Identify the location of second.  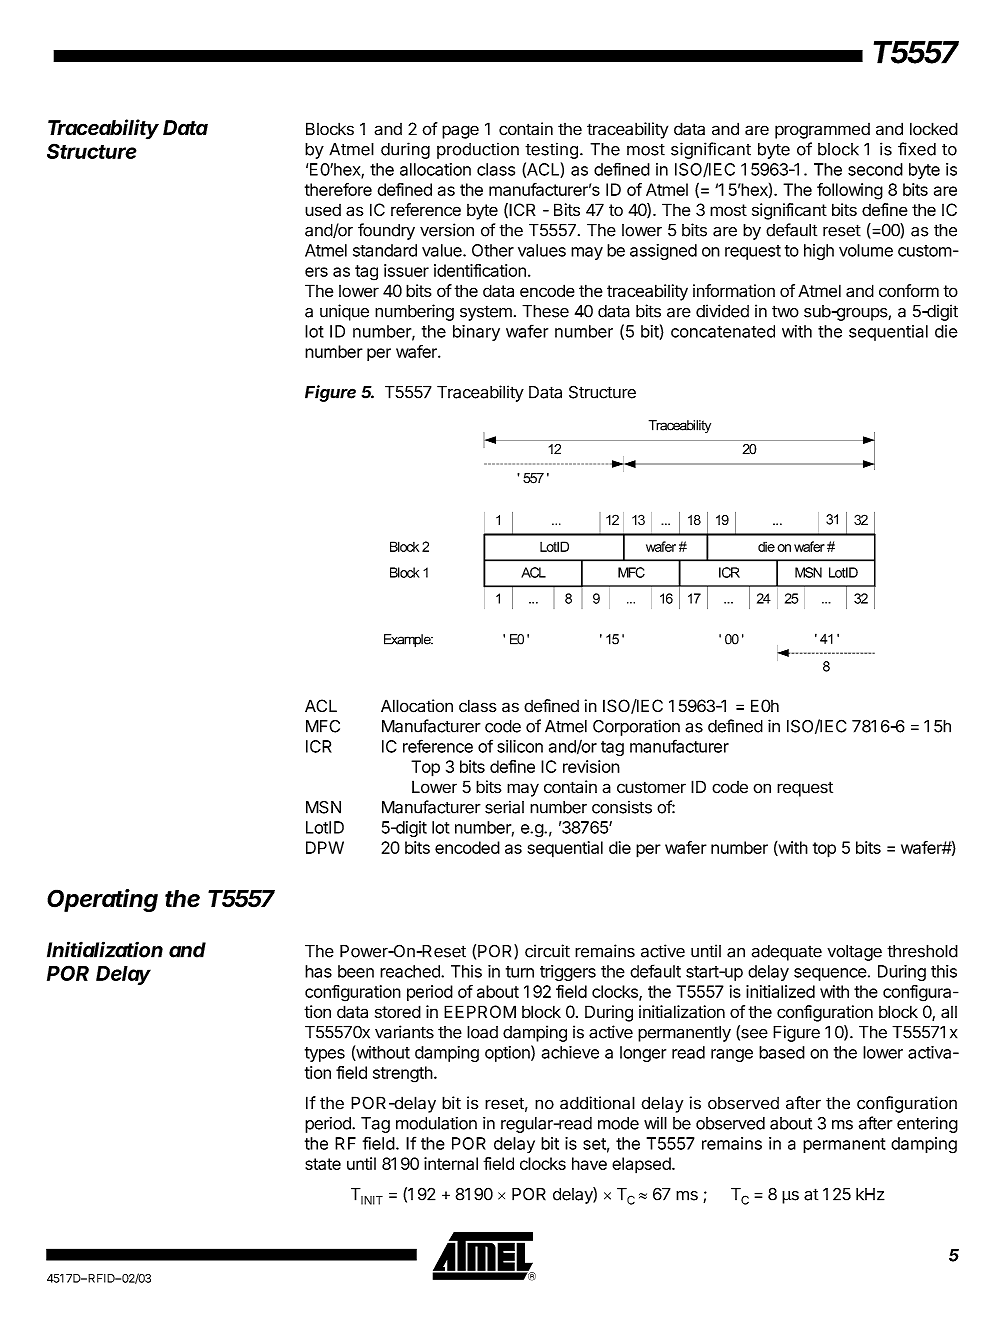
(875, 169).
